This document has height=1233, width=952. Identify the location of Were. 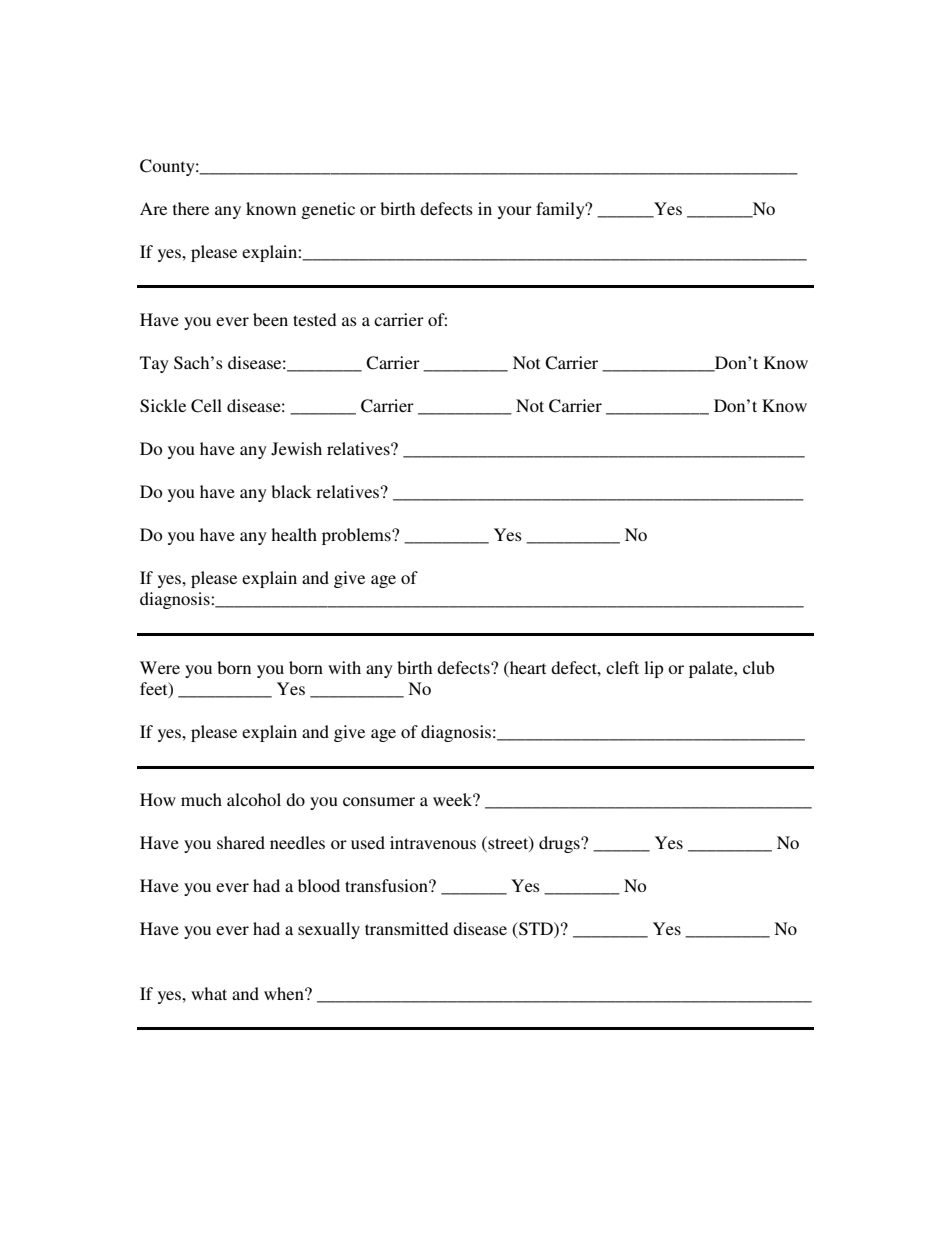
(160, 667).
